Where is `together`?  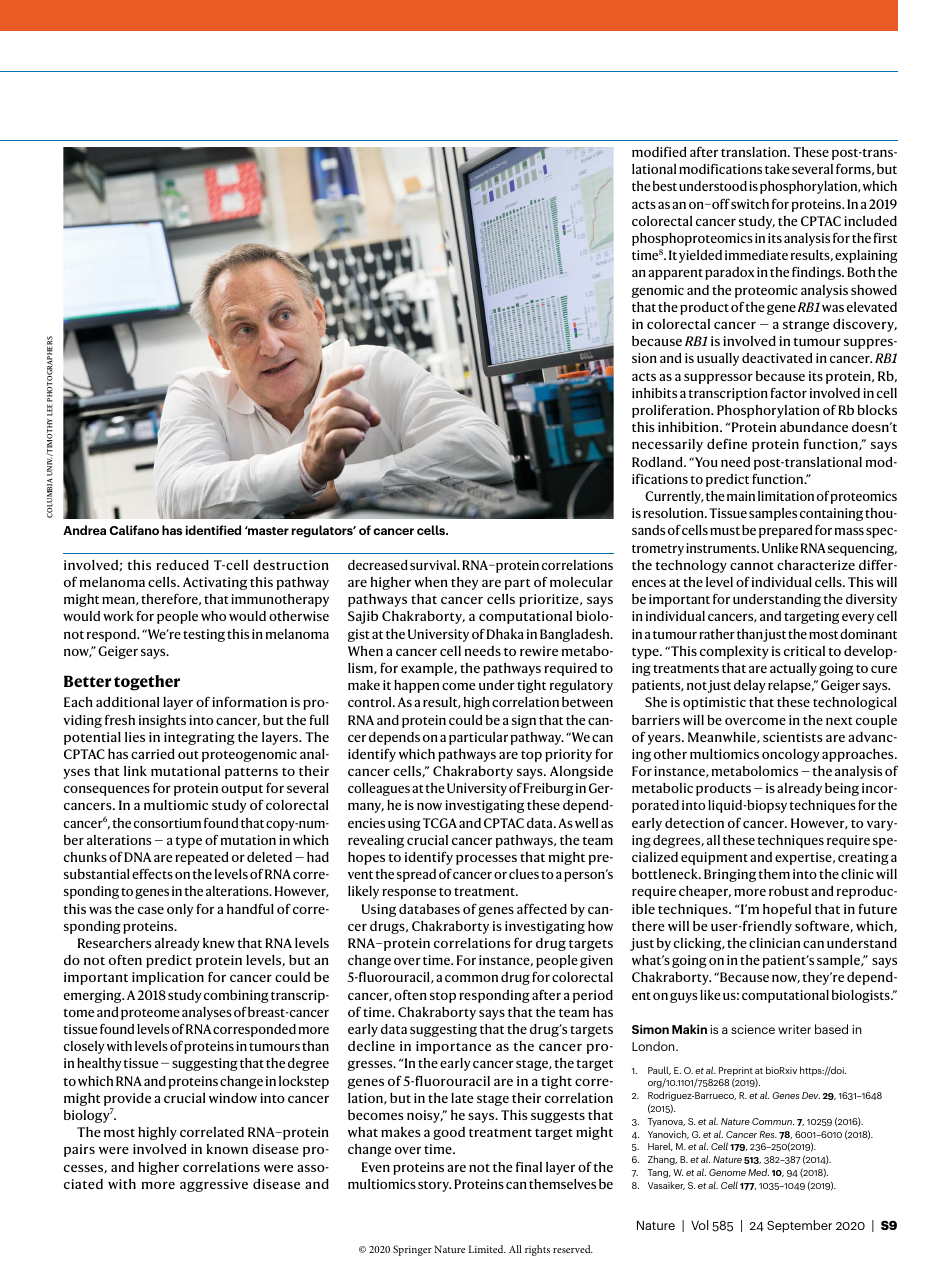 together is located at coordinates (147, 683).
